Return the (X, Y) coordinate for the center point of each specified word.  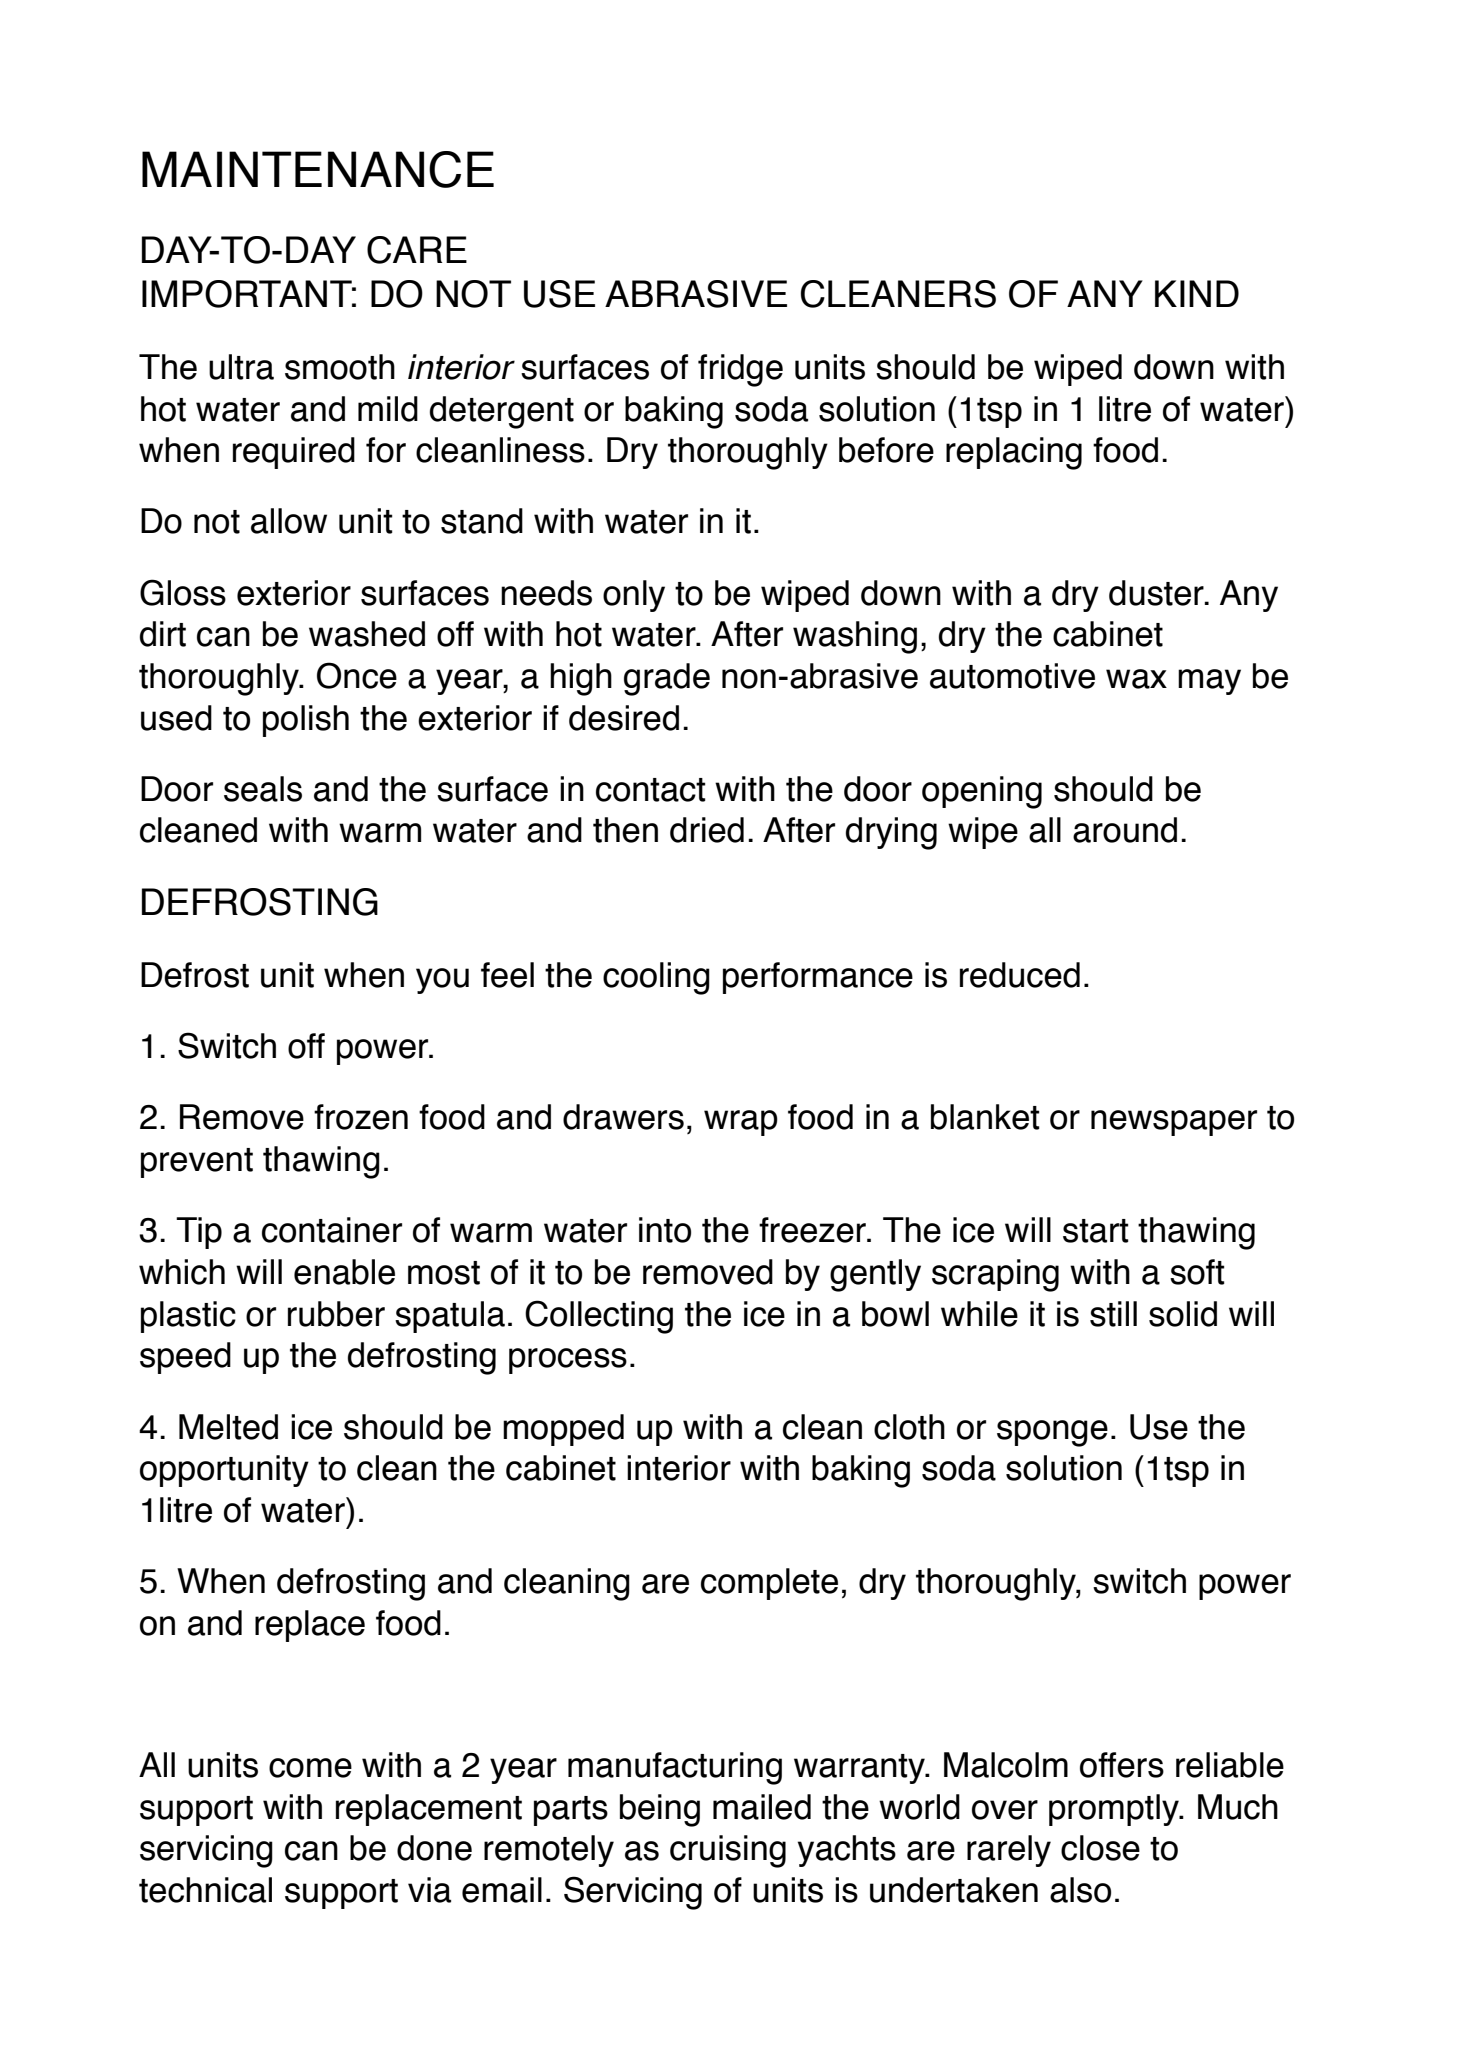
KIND (1197, 293)
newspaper (1174, 1123)
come (310, 1768)
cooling (656, 978)
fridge (740, 370)
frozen (361, 1117)
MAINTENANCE (318, 169)
